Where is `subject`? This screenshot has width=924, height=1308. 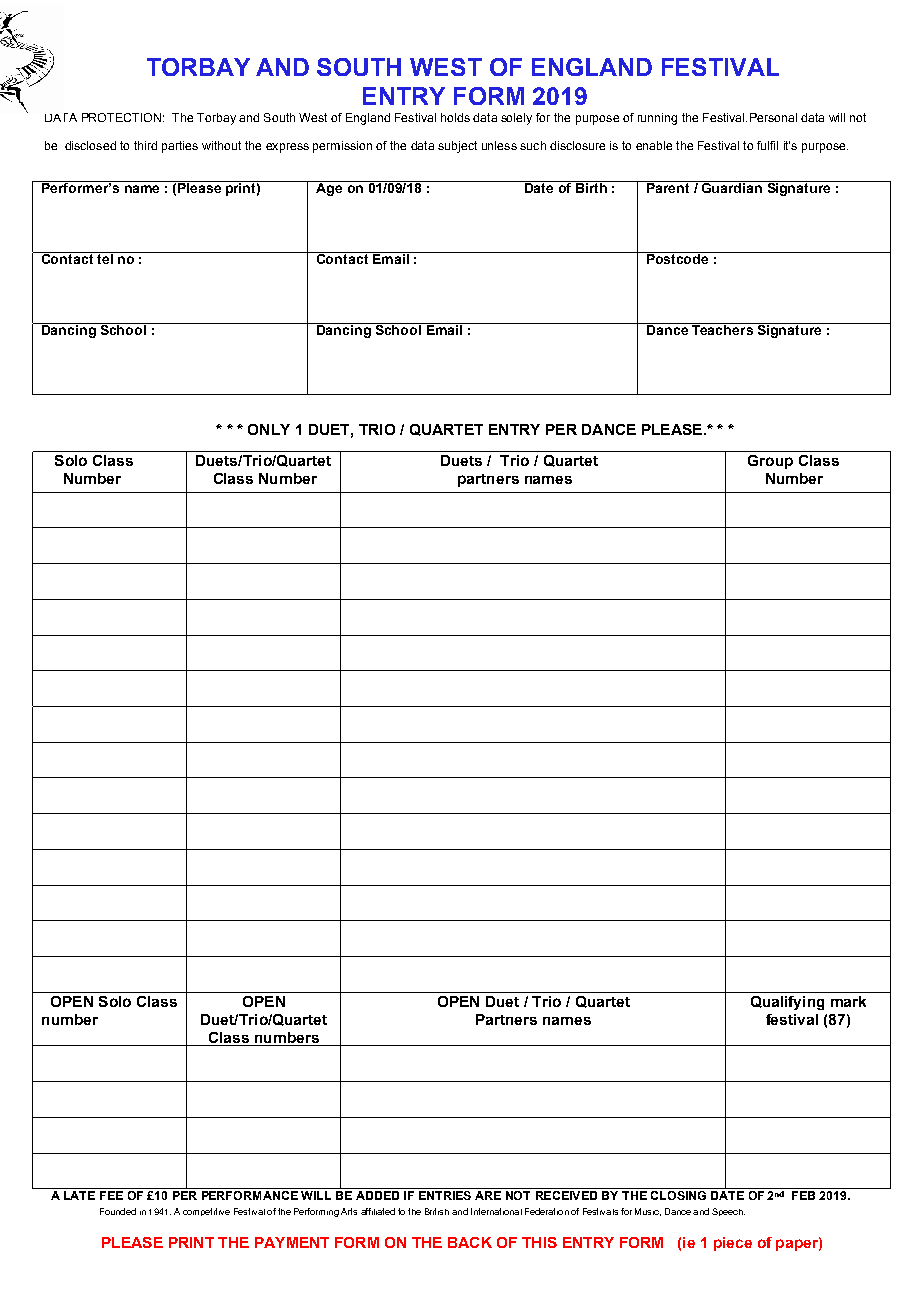 subject is located at coordinates (457, 147).
